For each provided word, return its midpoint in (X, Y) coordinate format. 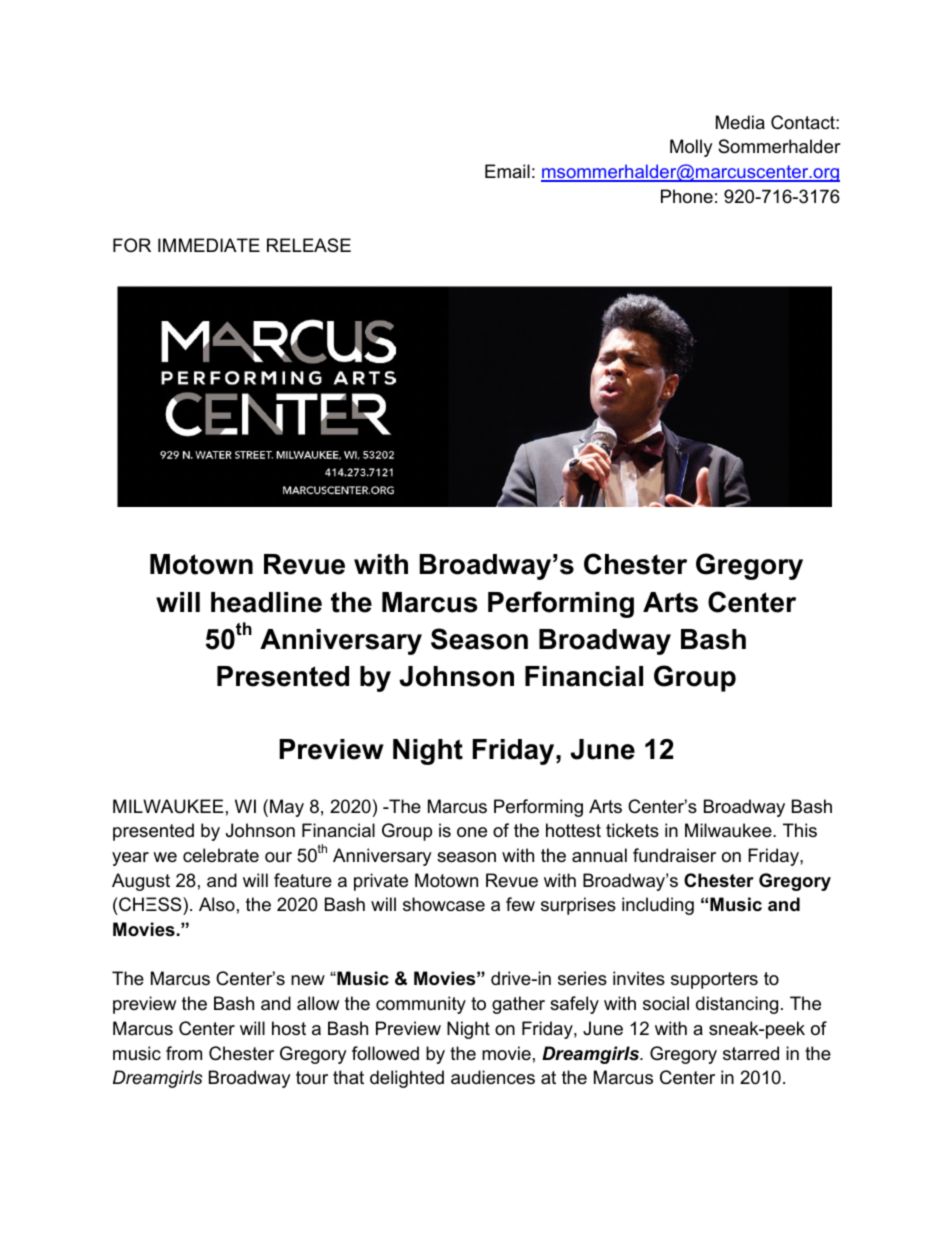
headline (266, 602)
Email (507, 171)
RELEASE (309, 245)
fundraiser (674, 855)
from (184, 1053)
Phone (687, 196)
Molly (691, 148)
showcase (444, 904)
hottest (573, 830)
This (800, 830)
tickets (632, 830)
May (287, 808)
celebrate (221, 855)
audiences (493, 1077)
